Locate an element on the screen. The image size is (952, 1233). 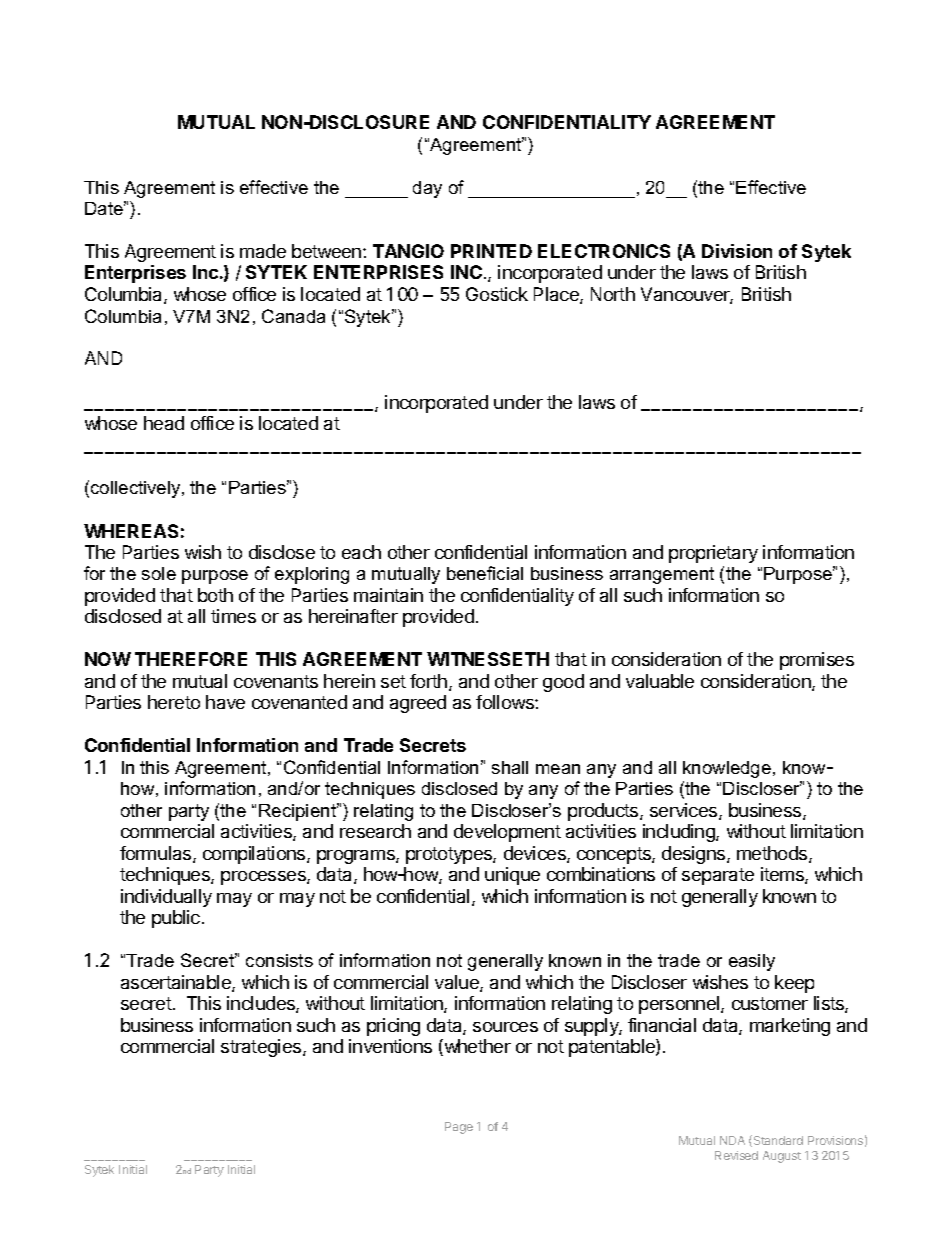
public is located at coordinates (176, 919).
